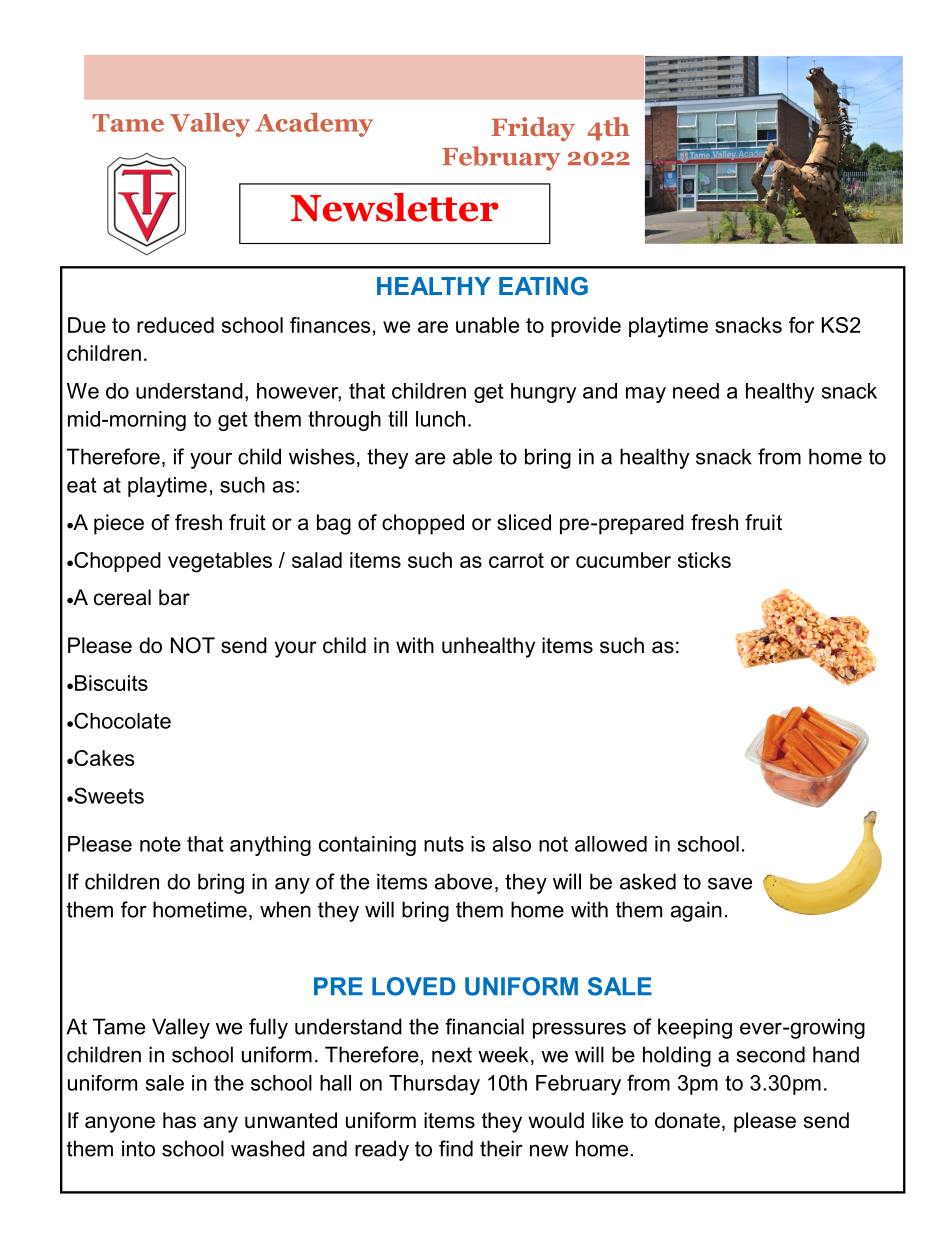 The width and height of the document is (952, 1233). What do you see at coordinates (314, 124) in the document?
I see `Academy` at bounding box center [314, 124].
